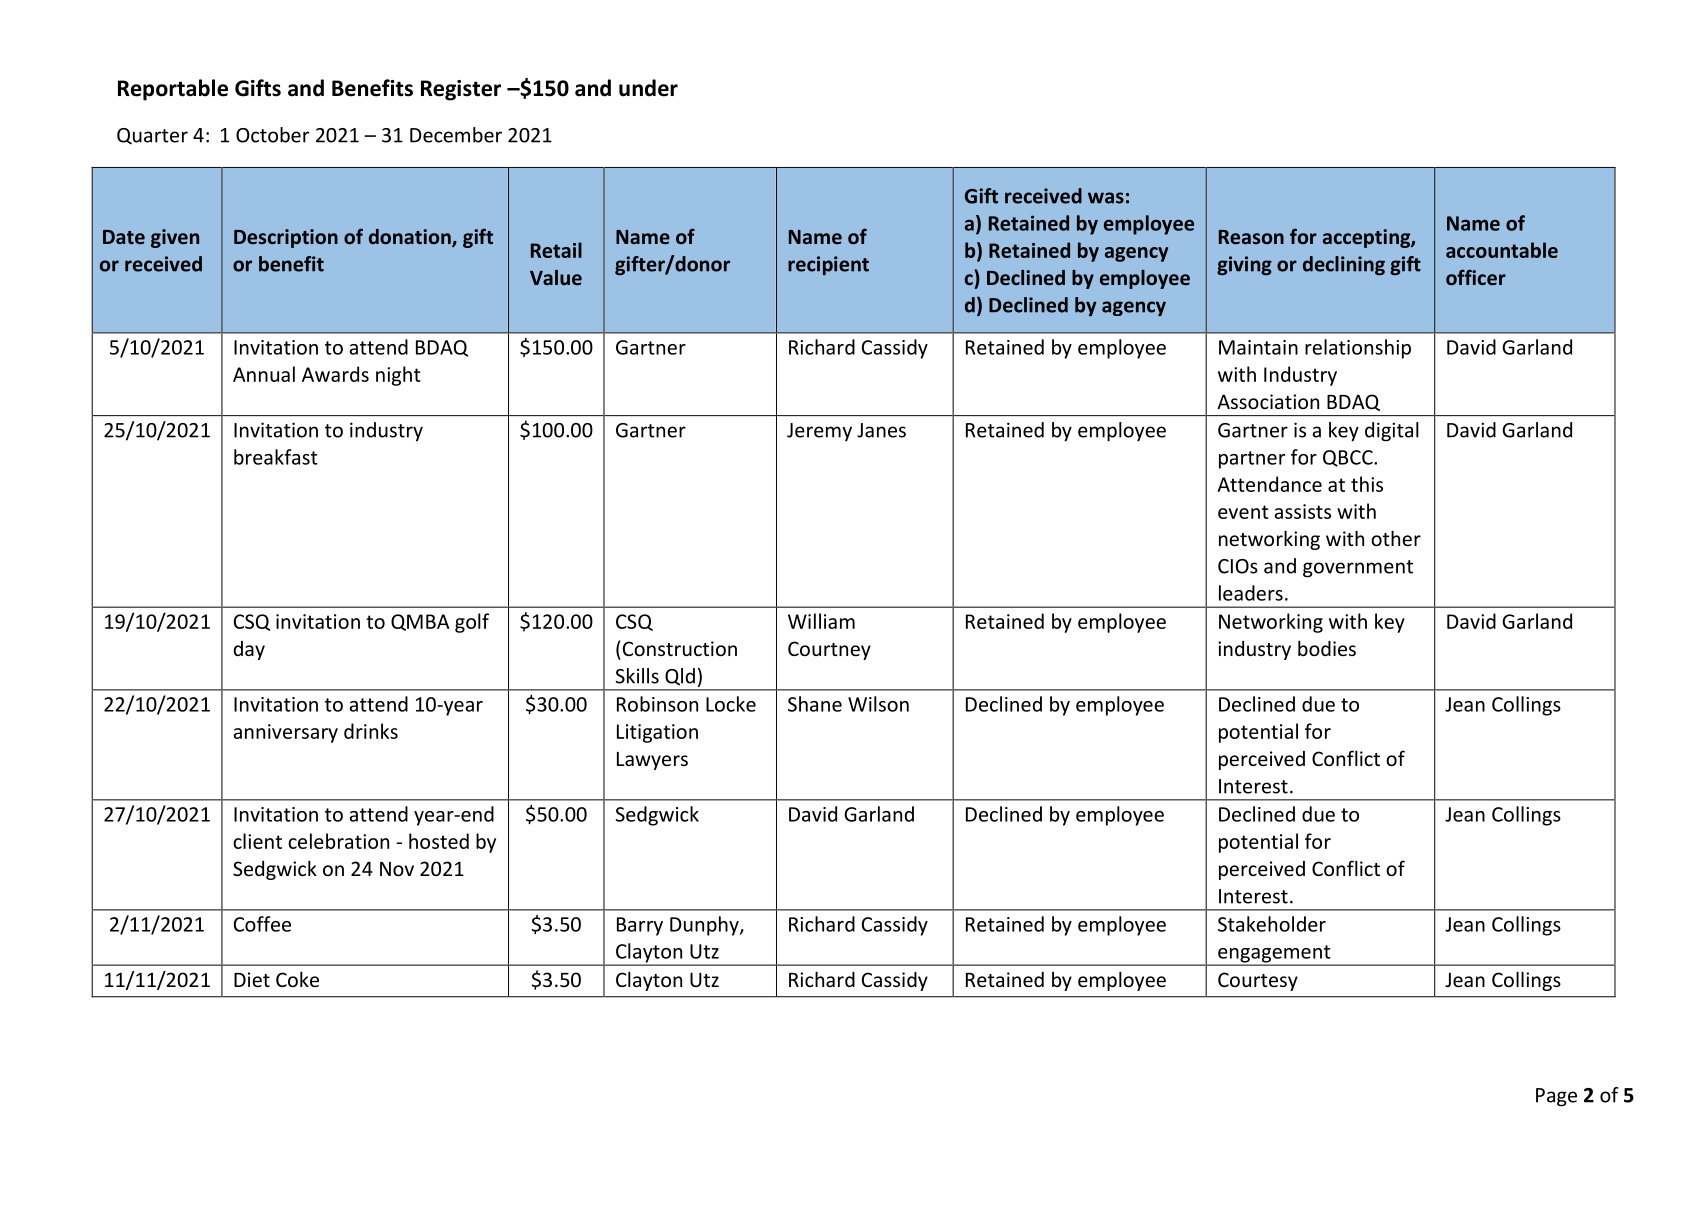 Image resolution: width=1707 pixels, height=1207 pixels. What do you see at coordinates (297, 979) in the screenshot?
I see `Coke` at bounding box center [297, 979].
